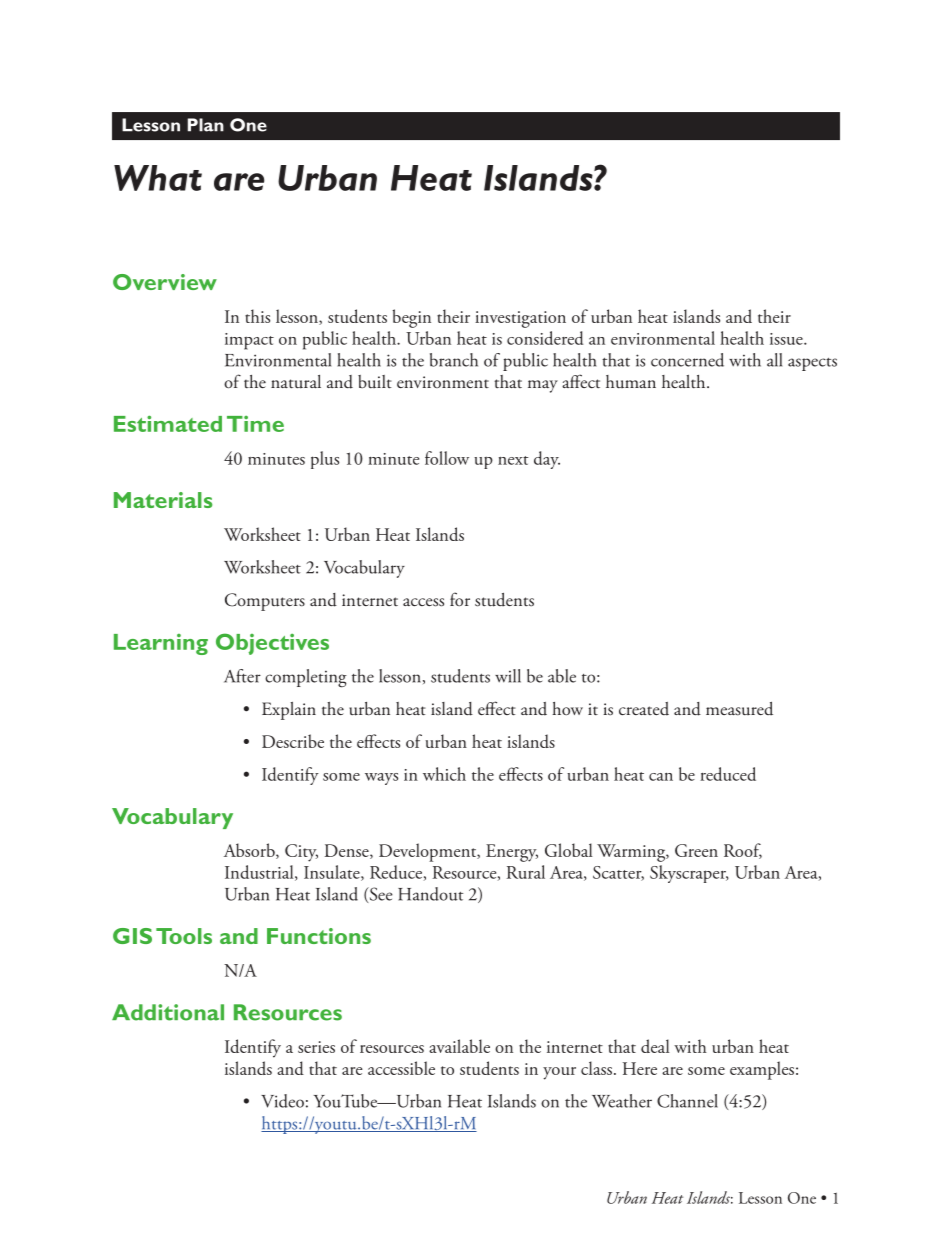  Describe the element at coordinates (787, 339) in the screenshot. I see `issue` at that location.
